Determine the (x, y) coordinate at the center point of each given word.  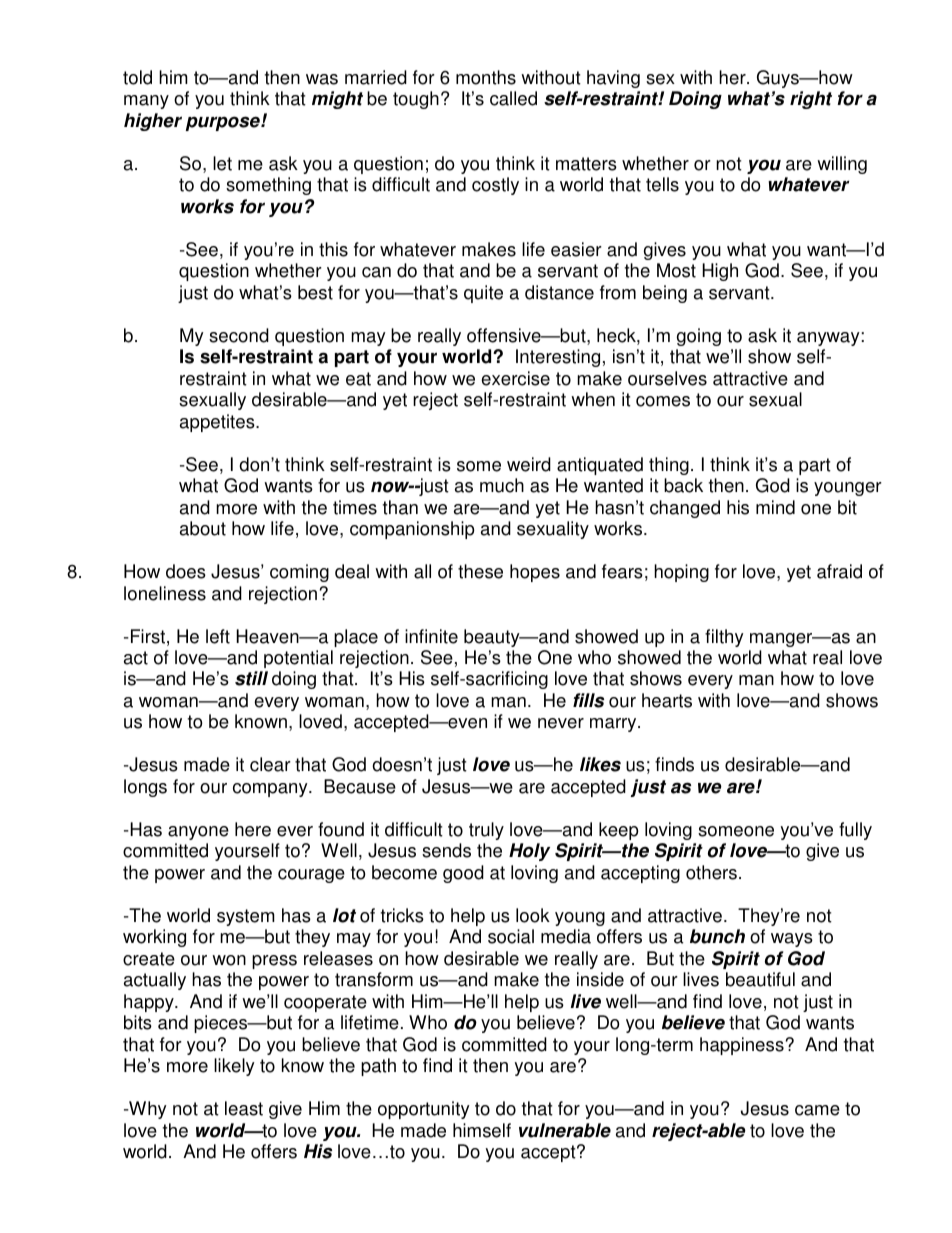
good (463, 874)
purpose (224, 123)
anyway (829, 339)
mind (775, 507)
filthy (724, 638)
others (711, 872)
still (251, 678)
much (502, 485)
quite (483, 294)
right (811, 100)
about (203, 528)
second (239, 335)
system (246, 917)
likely (234, 1067)
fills (588, 700)
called (513, 98)
